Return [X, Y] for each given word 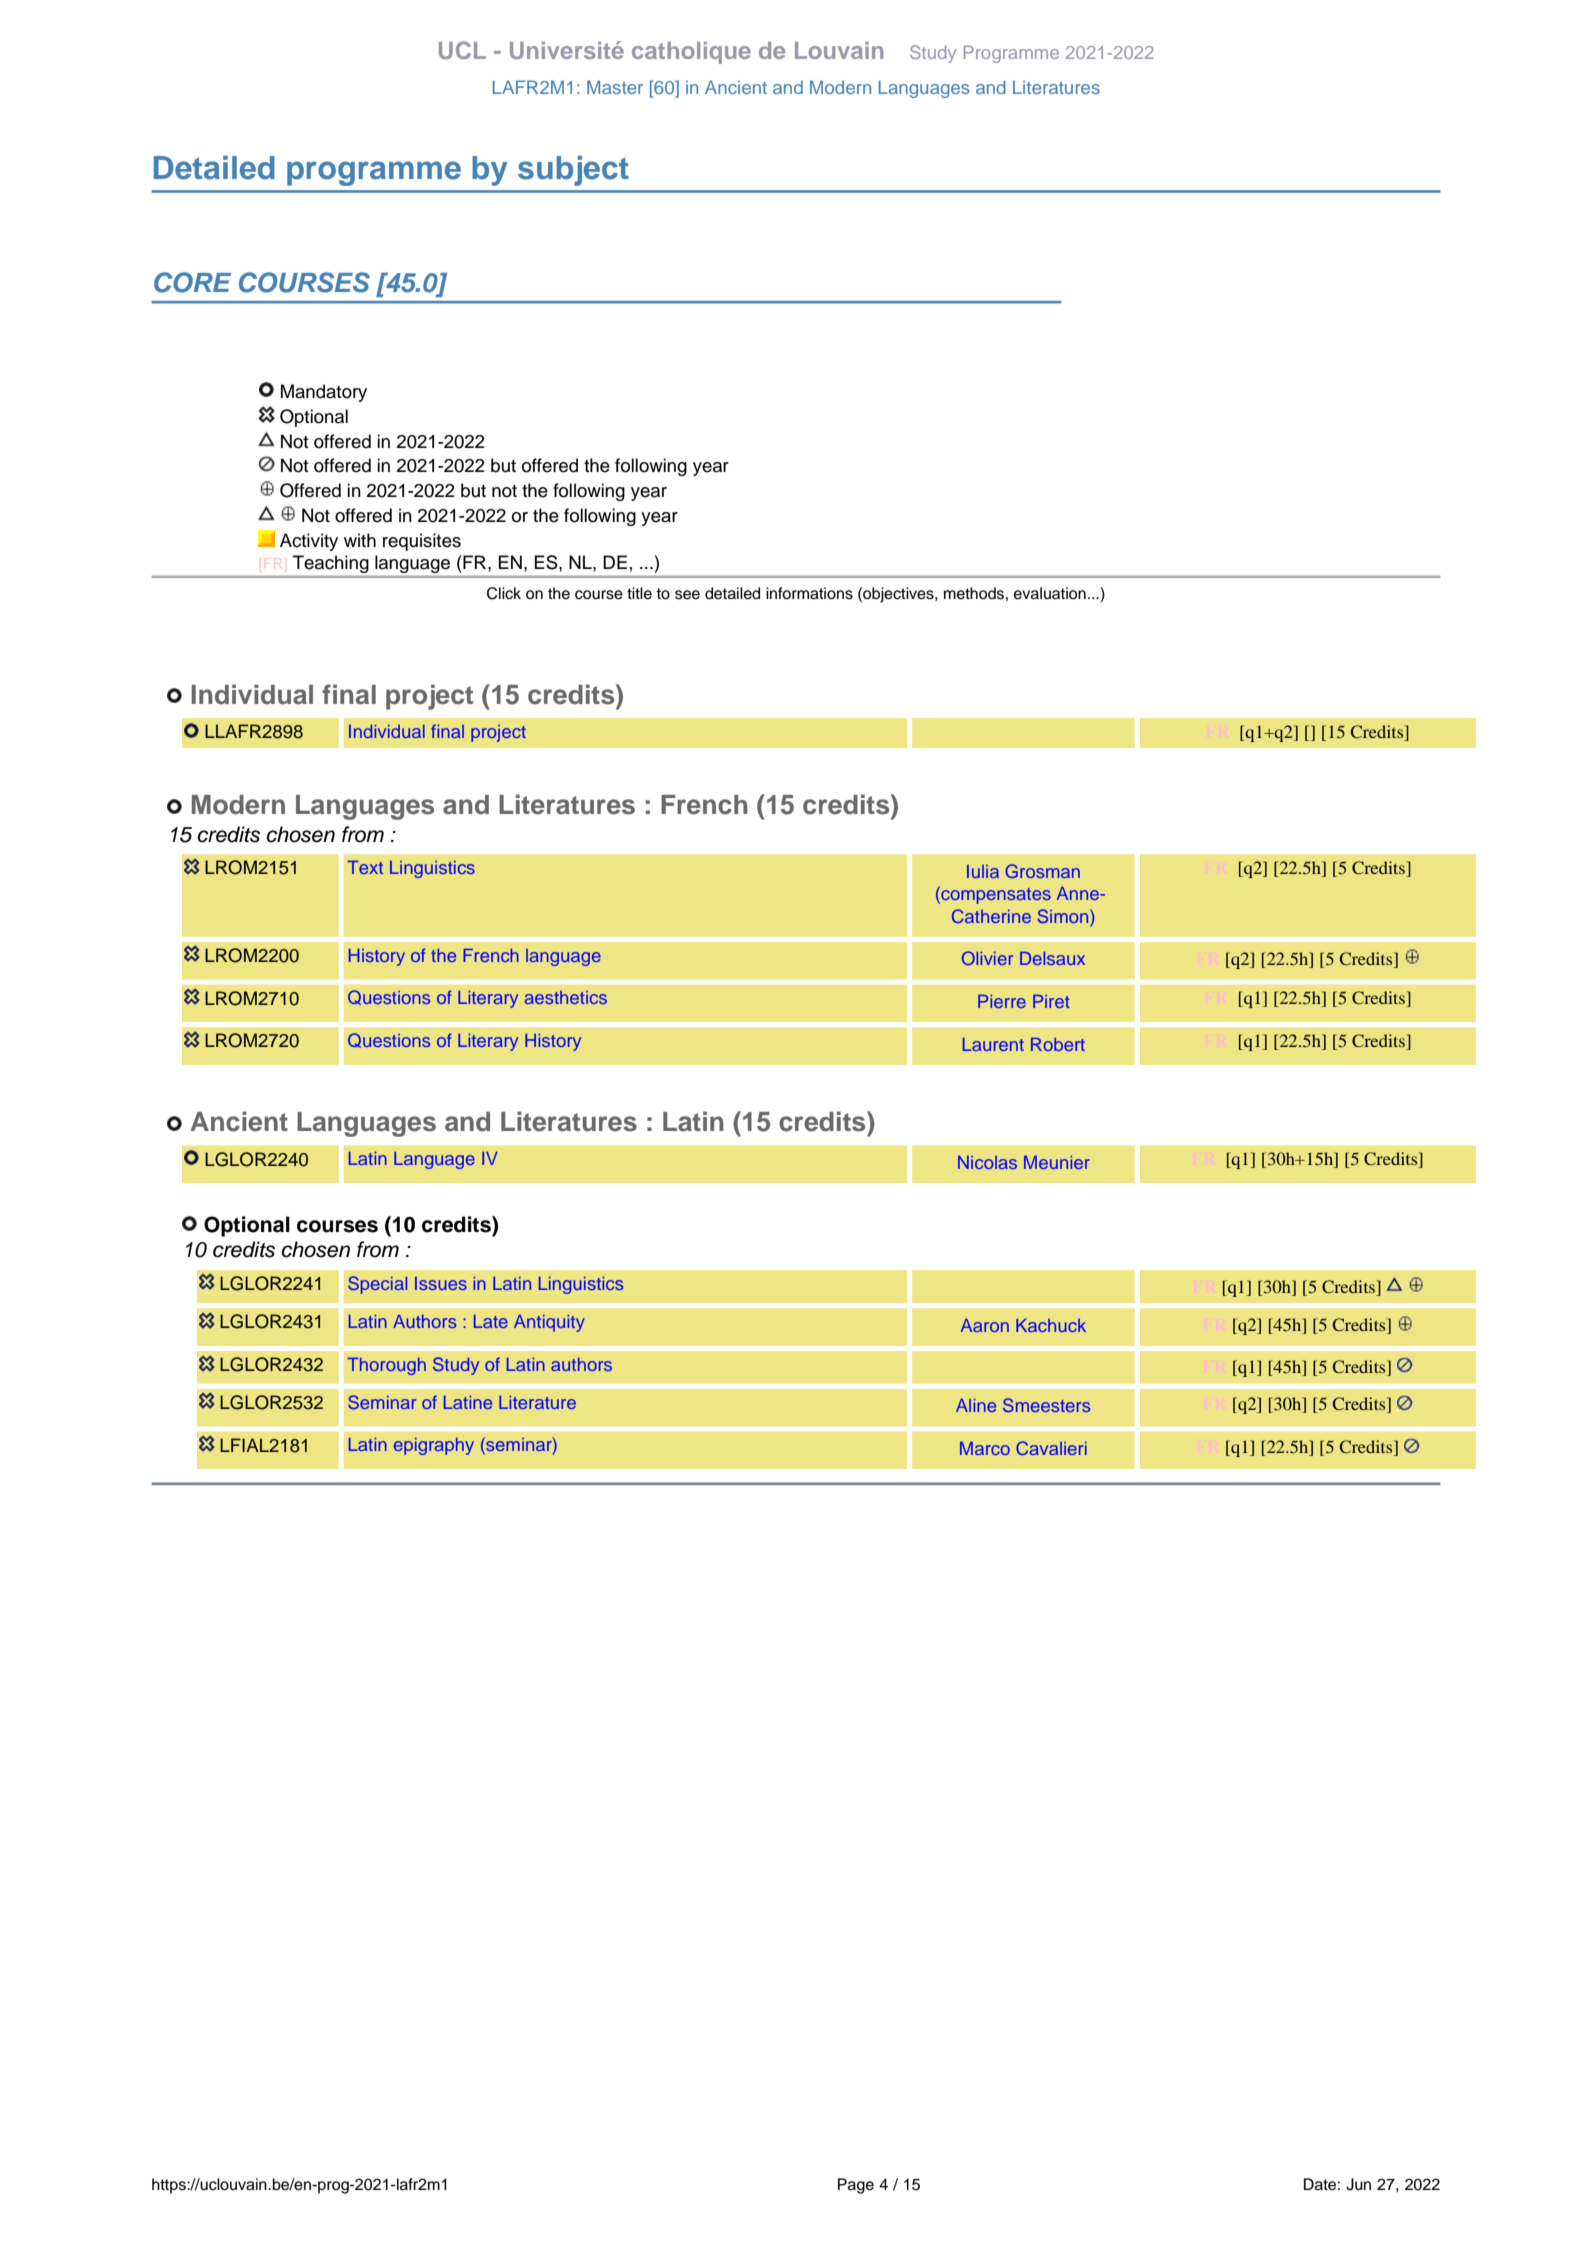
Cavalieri [1051, 1448]
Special [377, 1285]
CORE [192, 282]
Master [615, 87]
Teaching [330, 564]
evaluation [1050, 593]
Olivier [987, 958]
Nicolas [987, 1162]
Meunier [1057, 1162]
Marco [985, 1448]
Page [856, 2186]
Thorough [386, 1366]
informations [809, 593]
